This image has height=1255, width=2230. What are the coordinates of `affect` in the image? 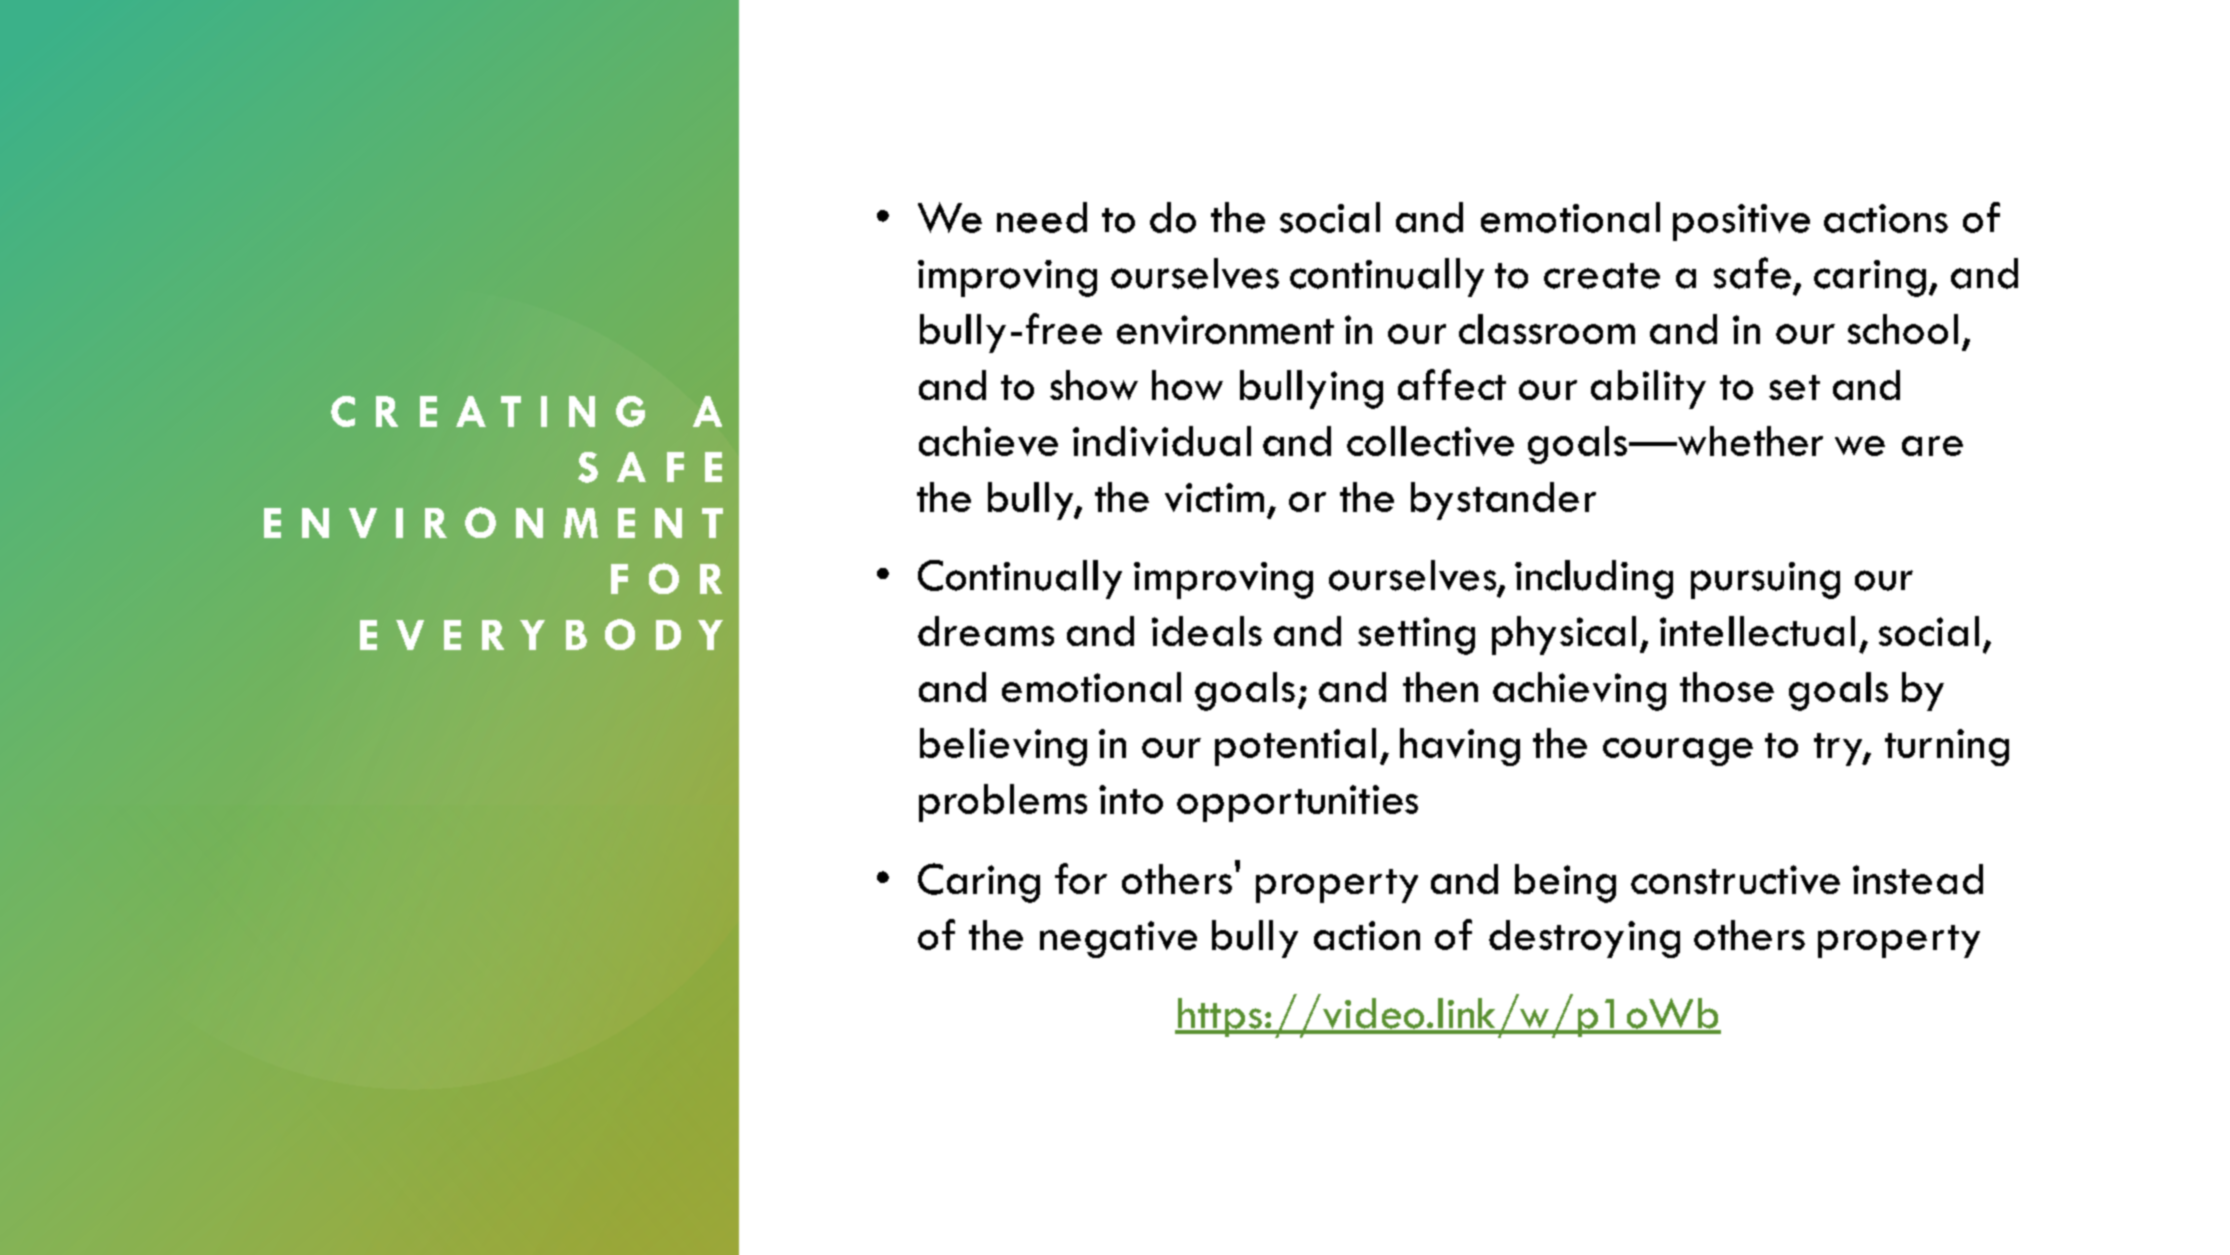 It's located at (1452, 384).
